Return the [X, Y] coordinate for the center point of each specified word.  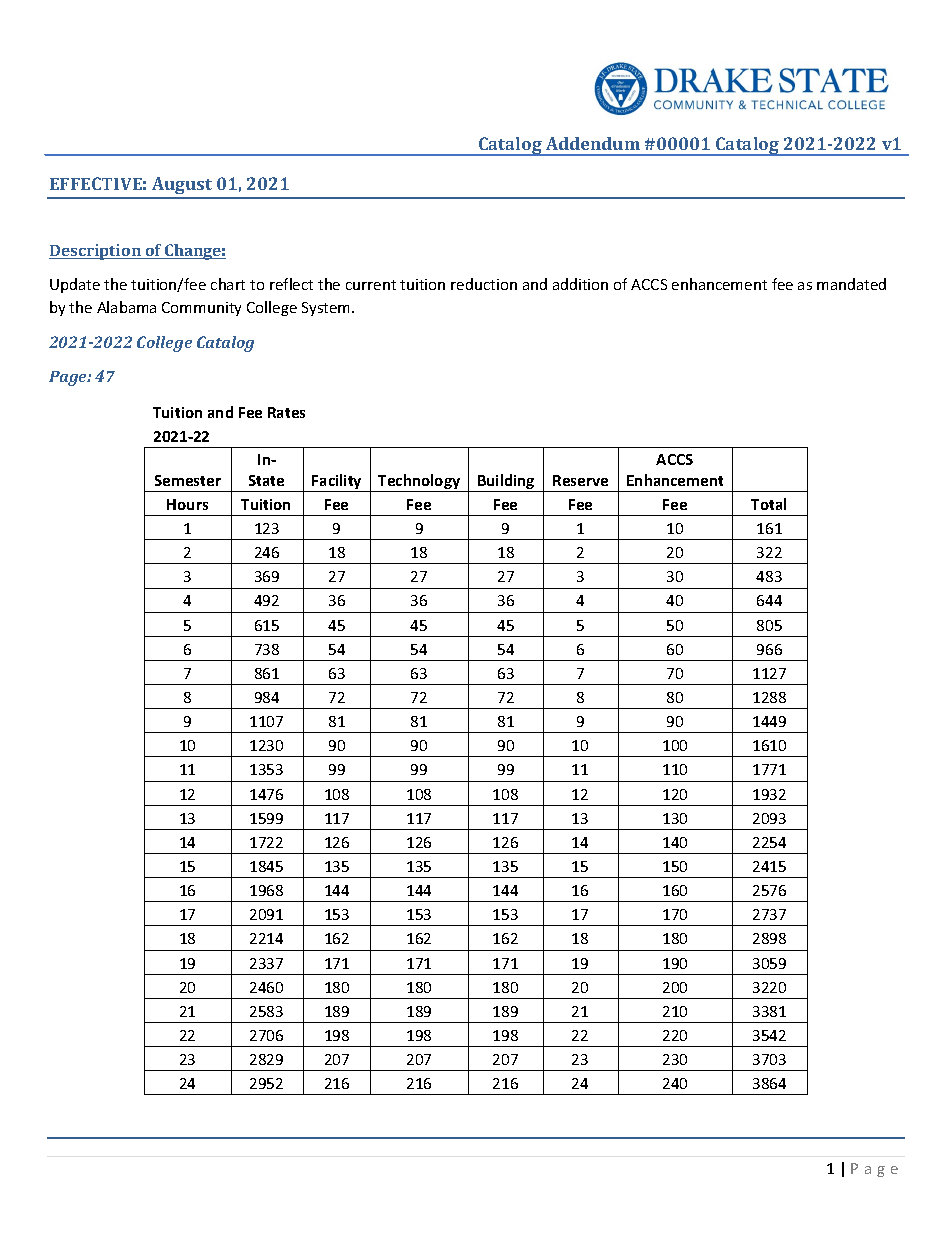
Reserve [580, 480]
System [327, 309]
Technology [419, 483]
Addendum [593, 143]
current [371, 285]
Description [96, 252]
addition [580, 284]
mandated [851, 284]
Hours [187, 504]
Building [506, 483]
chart [228, 284]
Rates [286, 412]
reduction [484, 284]
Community [201, 309]
